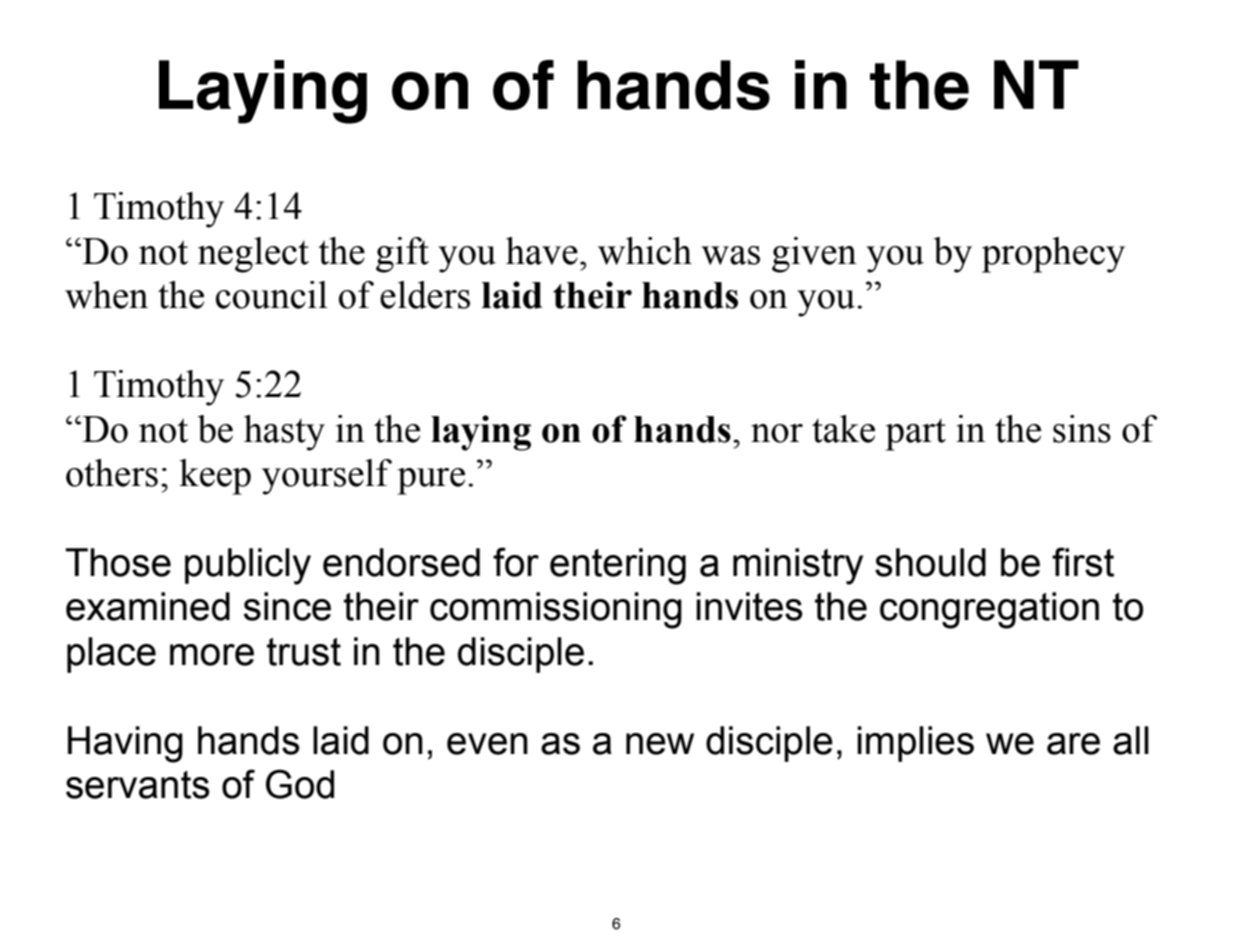  What do you see at coordinates (660, 744) in the screenshot?
I see `new` at bounding box center [660, 744].
